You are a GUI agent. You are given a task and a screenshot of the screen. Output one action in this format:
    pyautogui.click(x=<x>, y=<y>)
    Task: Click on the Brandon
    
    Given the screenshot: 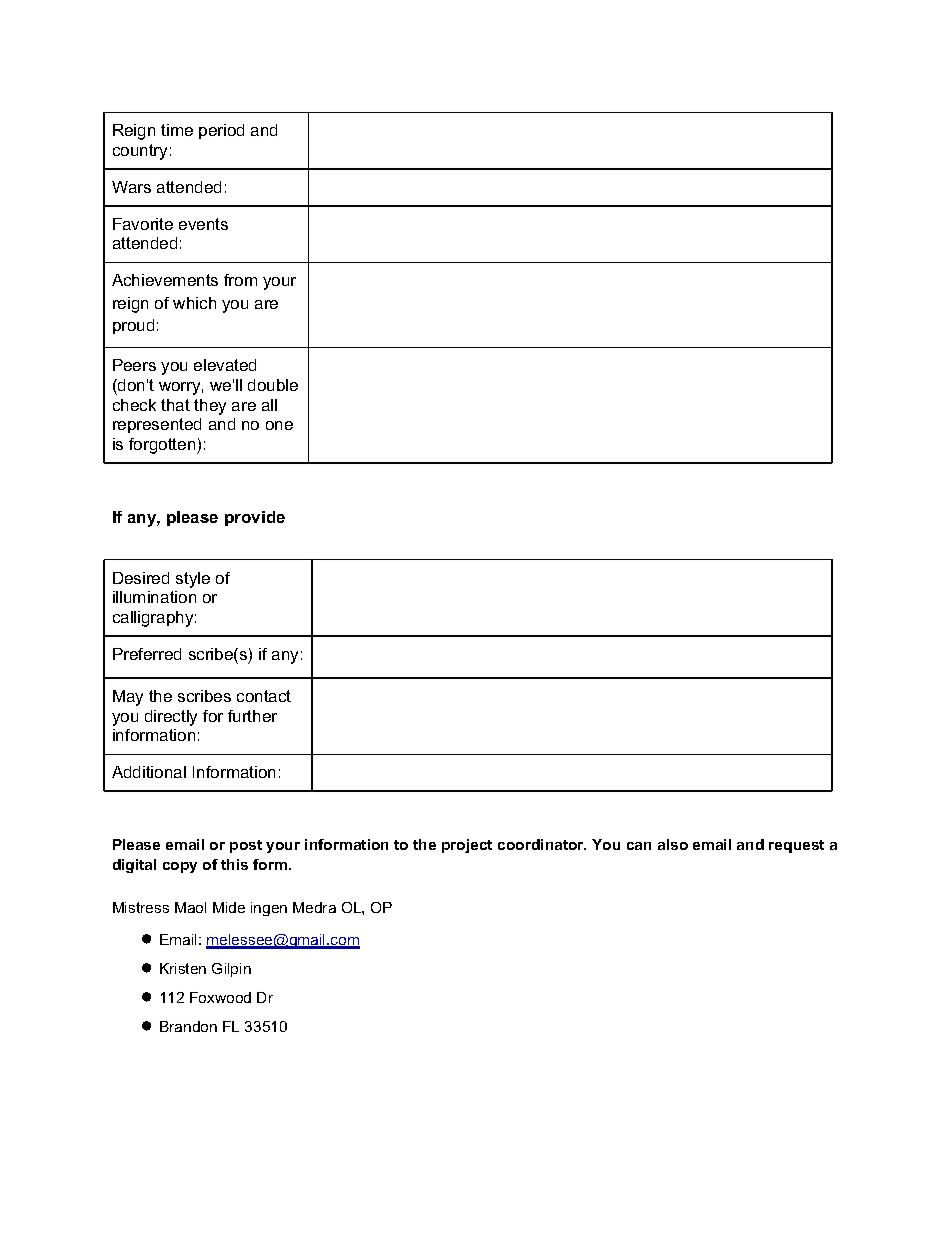 What is the action you would take?
    pyautogui.click(x=188, y=1026)
